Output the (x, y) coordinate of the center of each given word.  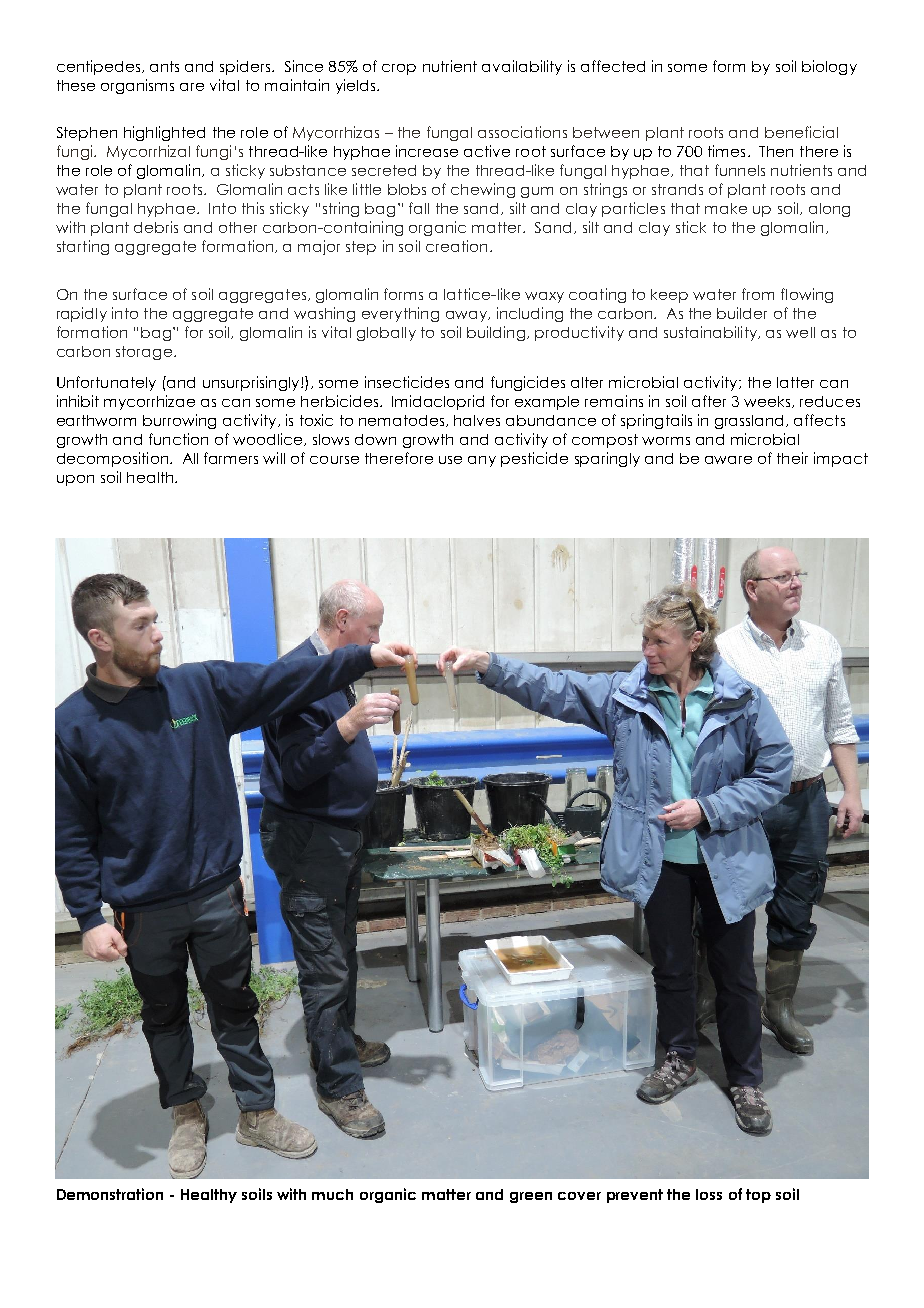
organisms (137, 86)
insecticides (407, 382)
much (332, 1194)
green (531, 1197)
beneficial (801, 132)
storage (144, 353)
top (758, 1196)
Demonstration (110, 1194)
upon (75, 480)
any (482, 461)
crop (399, 69)
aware (728, 460)
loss (709, 1194)
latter (795, 382)
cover (579, 1196)
